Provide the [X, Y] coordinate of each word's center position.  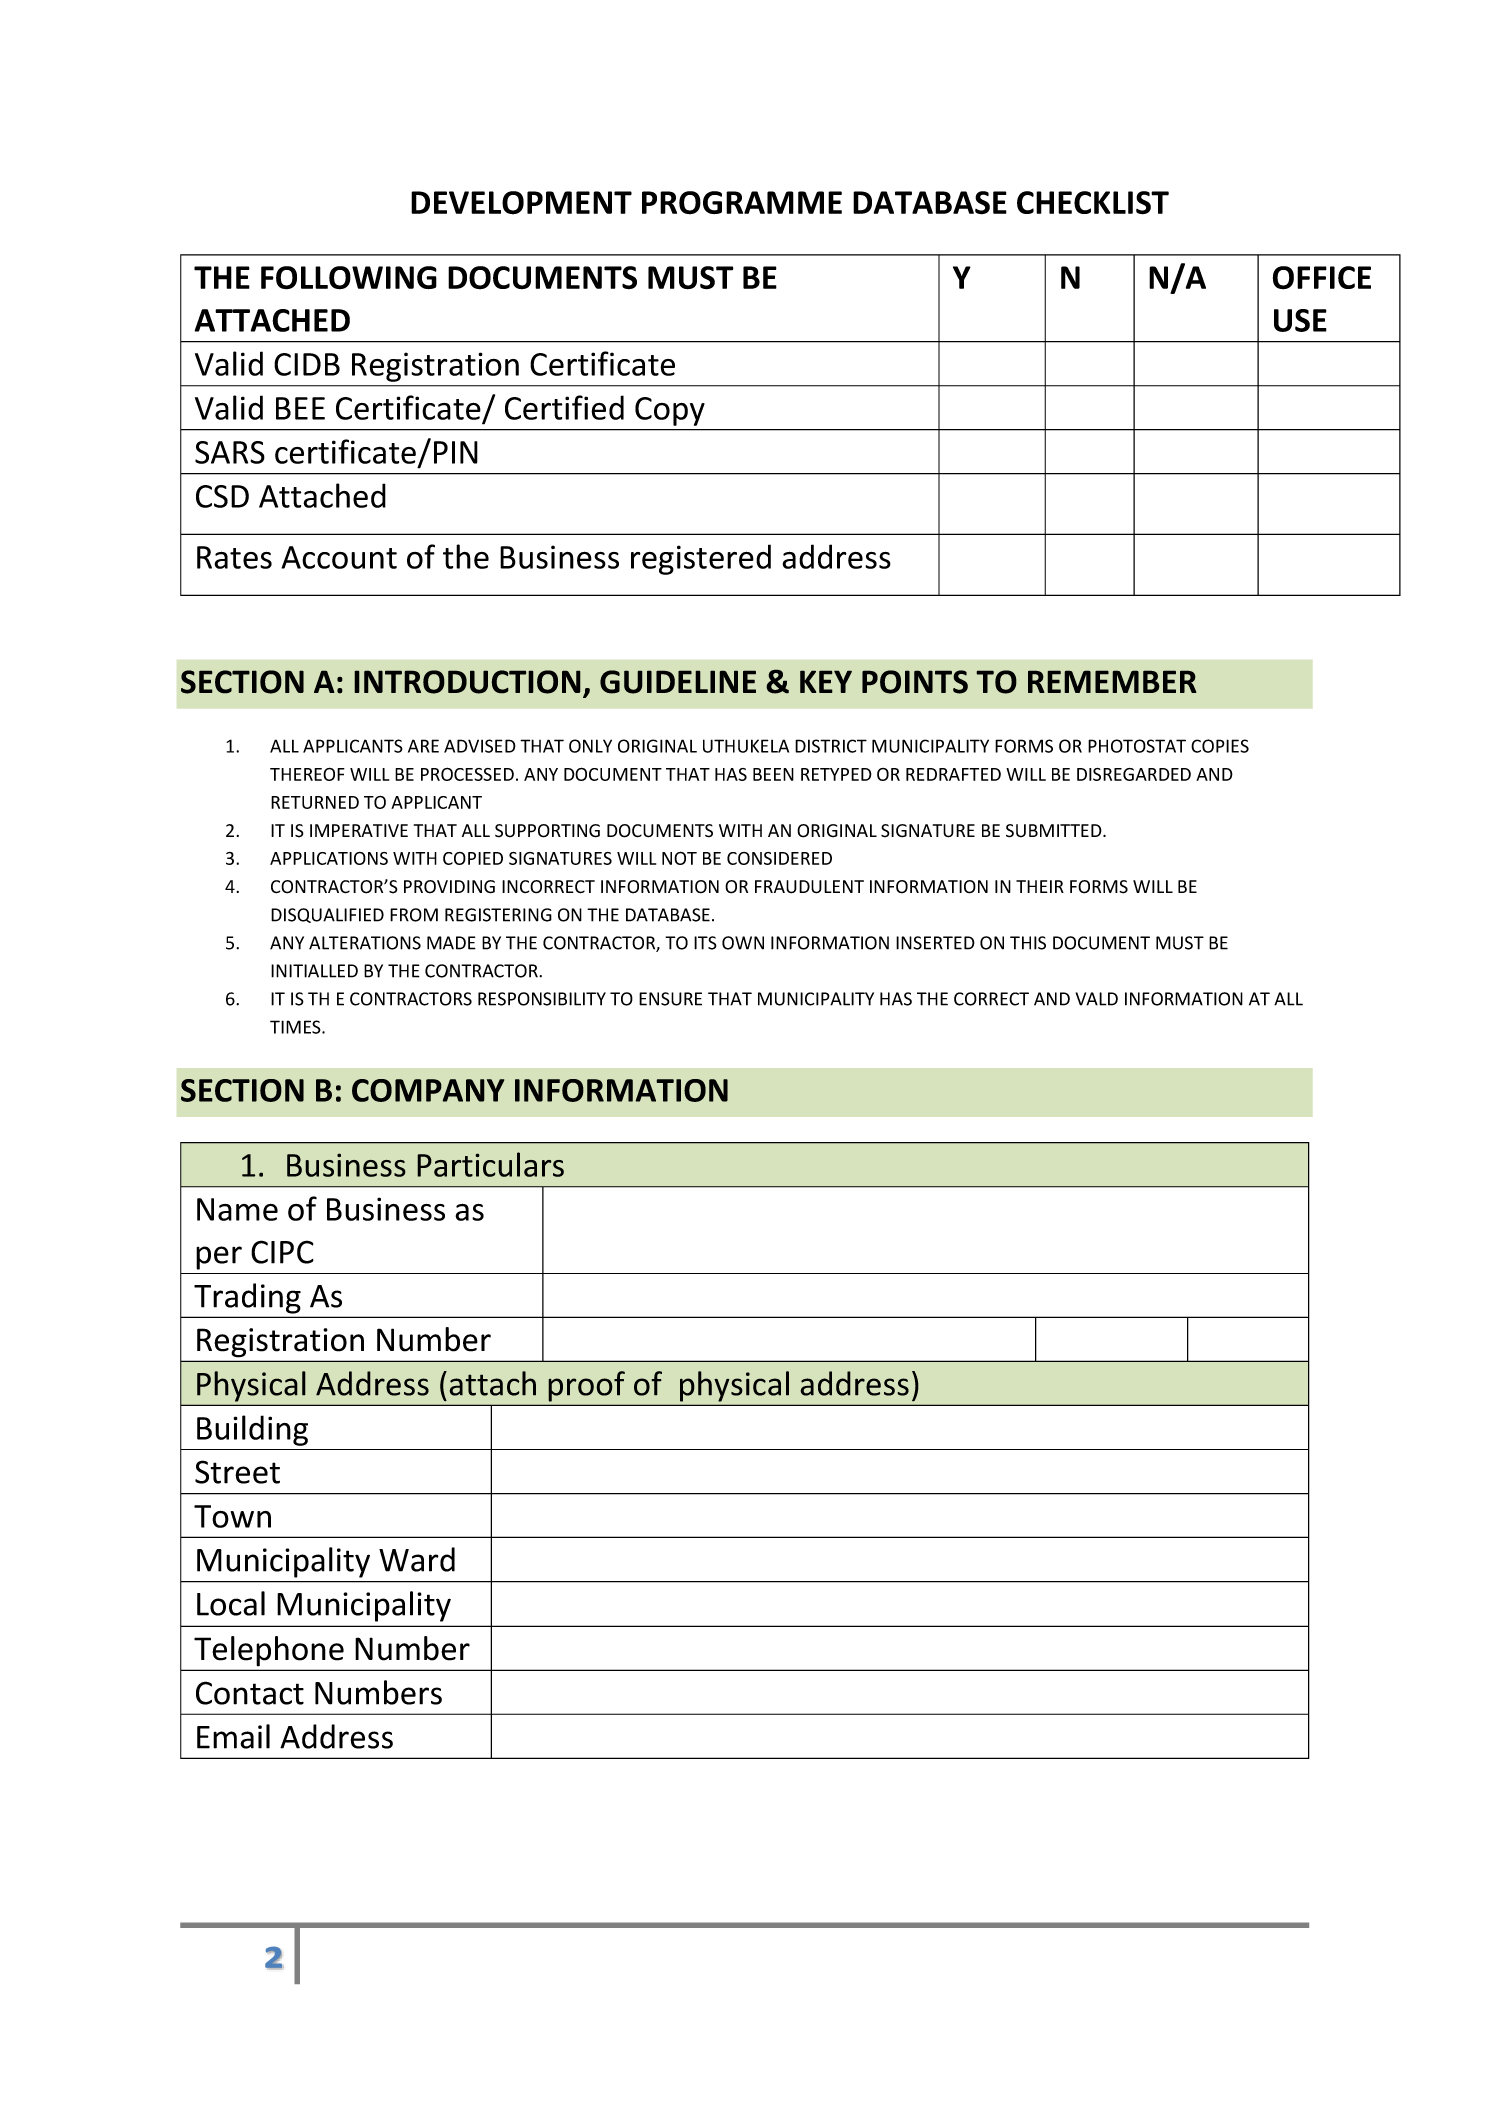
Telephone [269, 1651]
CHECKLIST [1093, 203]
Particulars [490, 1164]
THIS [1028, 943]
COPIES [1220, 746]
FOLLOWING [349, 278]
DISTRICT [831, 746]
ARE [423, 746]
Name [237, 1209]
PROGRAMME [742, 203]
